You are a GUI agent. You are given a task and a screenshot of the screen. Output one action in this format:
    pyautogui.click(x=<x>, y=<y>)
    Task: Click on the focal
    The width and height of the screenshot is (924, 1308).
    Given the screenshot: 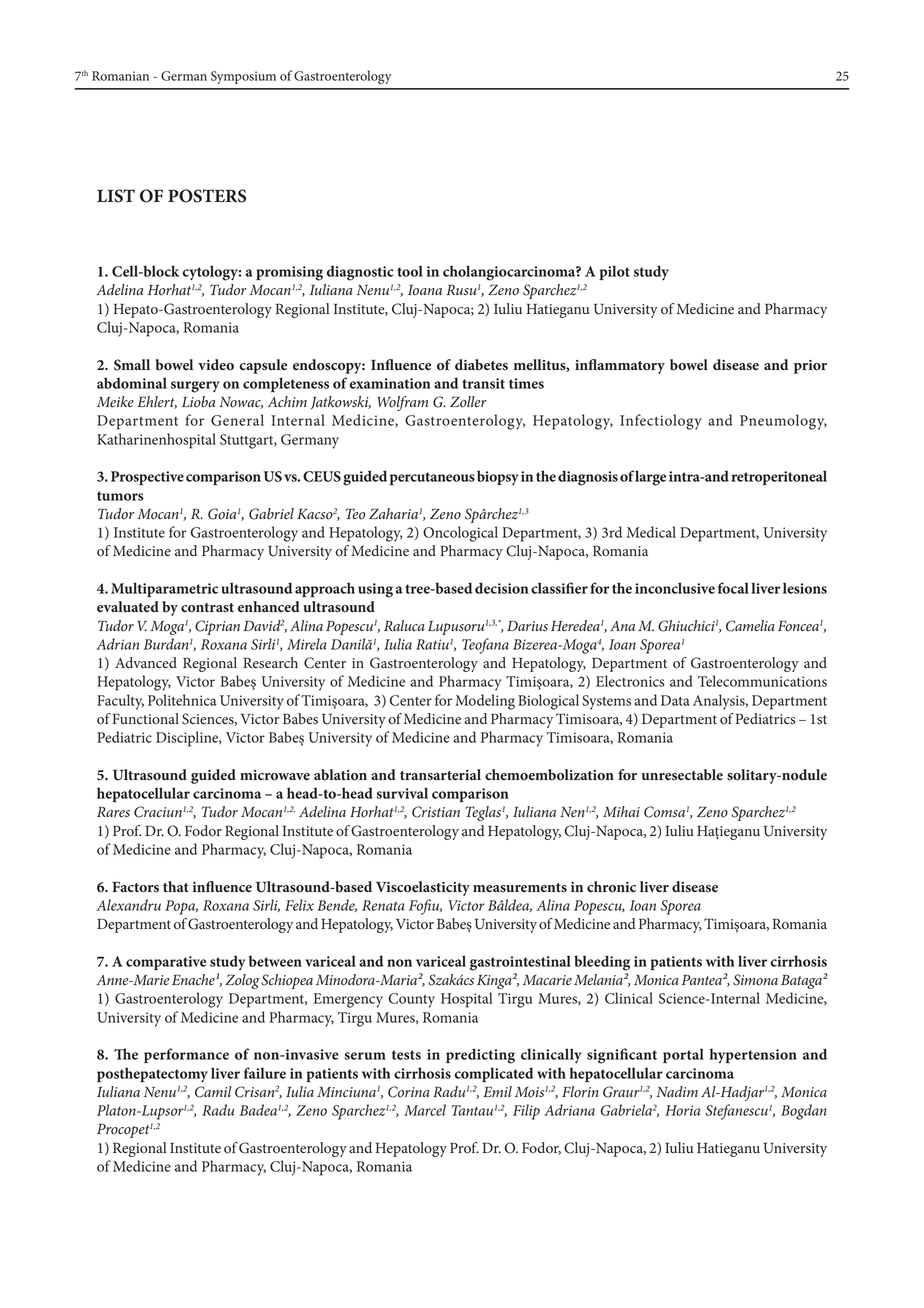 What is the action you would take?
    pyautogui.click(x=733, y=588)
